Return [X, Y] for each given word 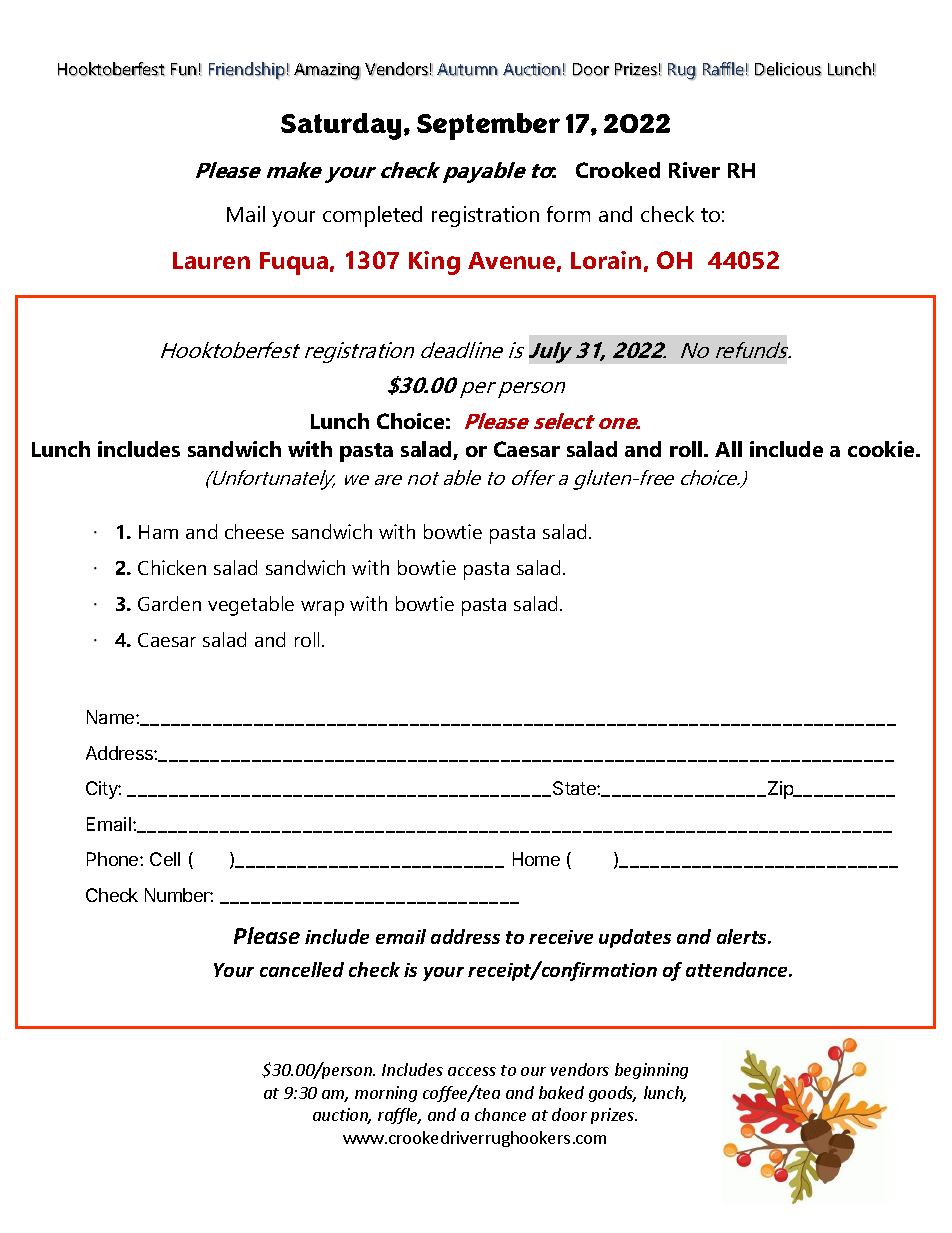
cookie [882, 449]
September [488, 126]
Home [536, 859]
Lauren [211, 260]
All [728, 449]
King [434, 263]
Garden [169, 603]
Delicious [788, 69]
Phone [114, 859]
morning [386, 1094]
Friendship [247, 71]
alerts [743, 936]
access [472, 1071]
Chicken [172, 567]
